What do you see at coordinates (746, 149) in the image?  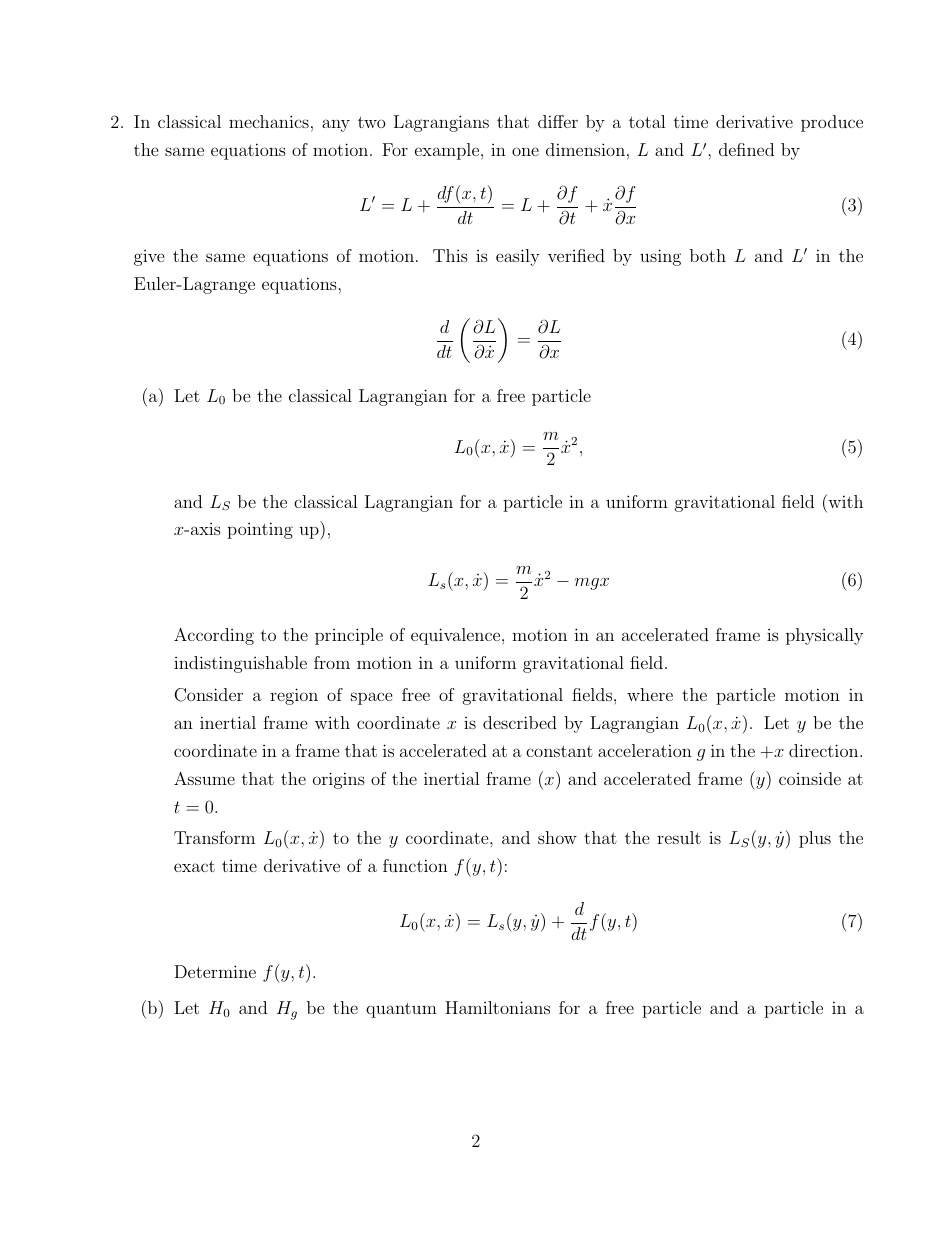 I see `defined` at bounding box center [746, 149].
